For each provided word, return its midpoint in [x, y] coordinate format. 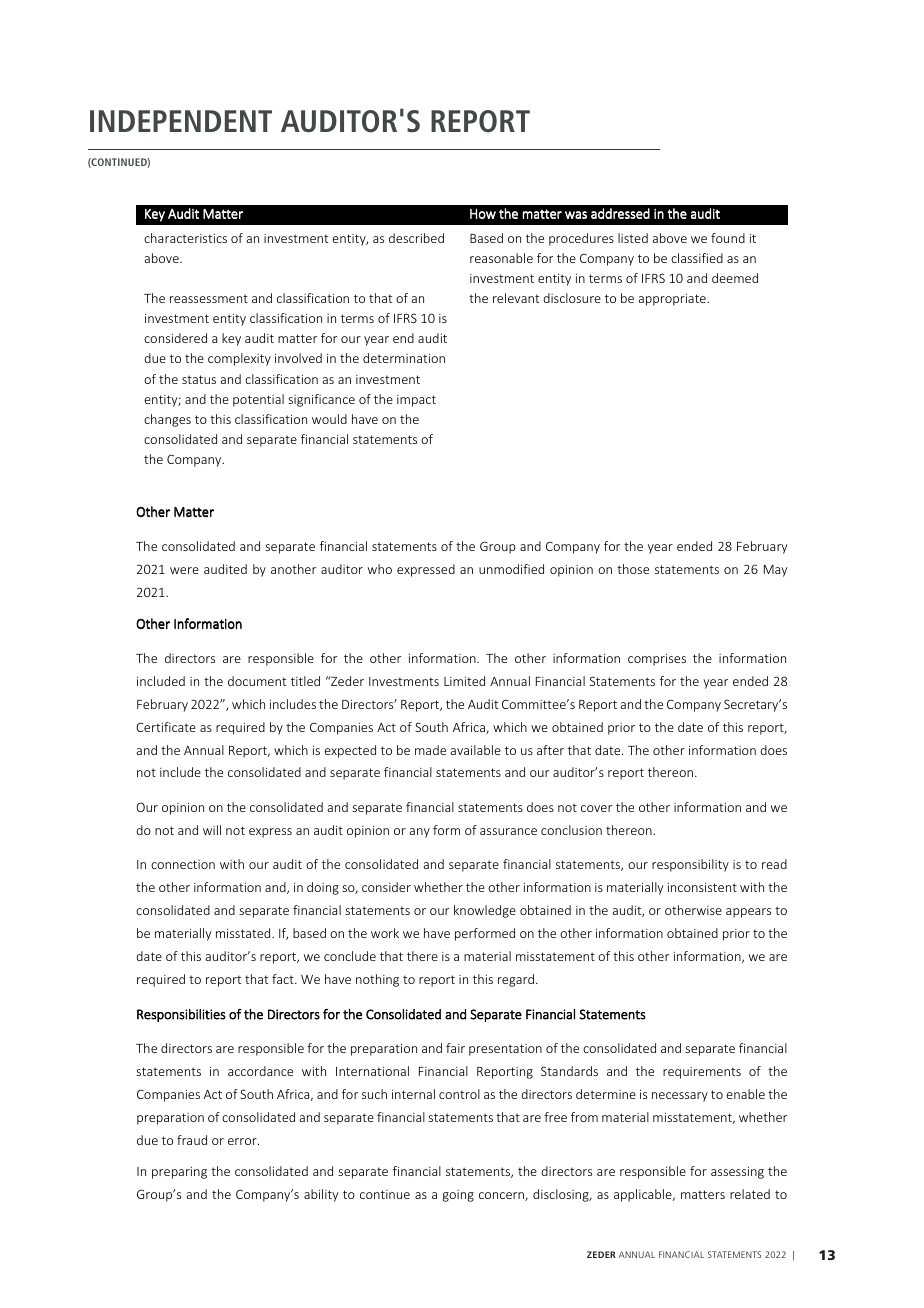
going [458, 1196]
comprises [657, 660]
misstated [244, 933]
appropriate [673, 300]
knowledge [485, 911]
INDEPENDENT [181, 121]
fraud [192, 1140]
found [728, 238]
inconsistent [702, 887]
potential [258, 400]
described [416, 238]
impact [416, 401]
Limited [464, 681]
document [257, 681]
